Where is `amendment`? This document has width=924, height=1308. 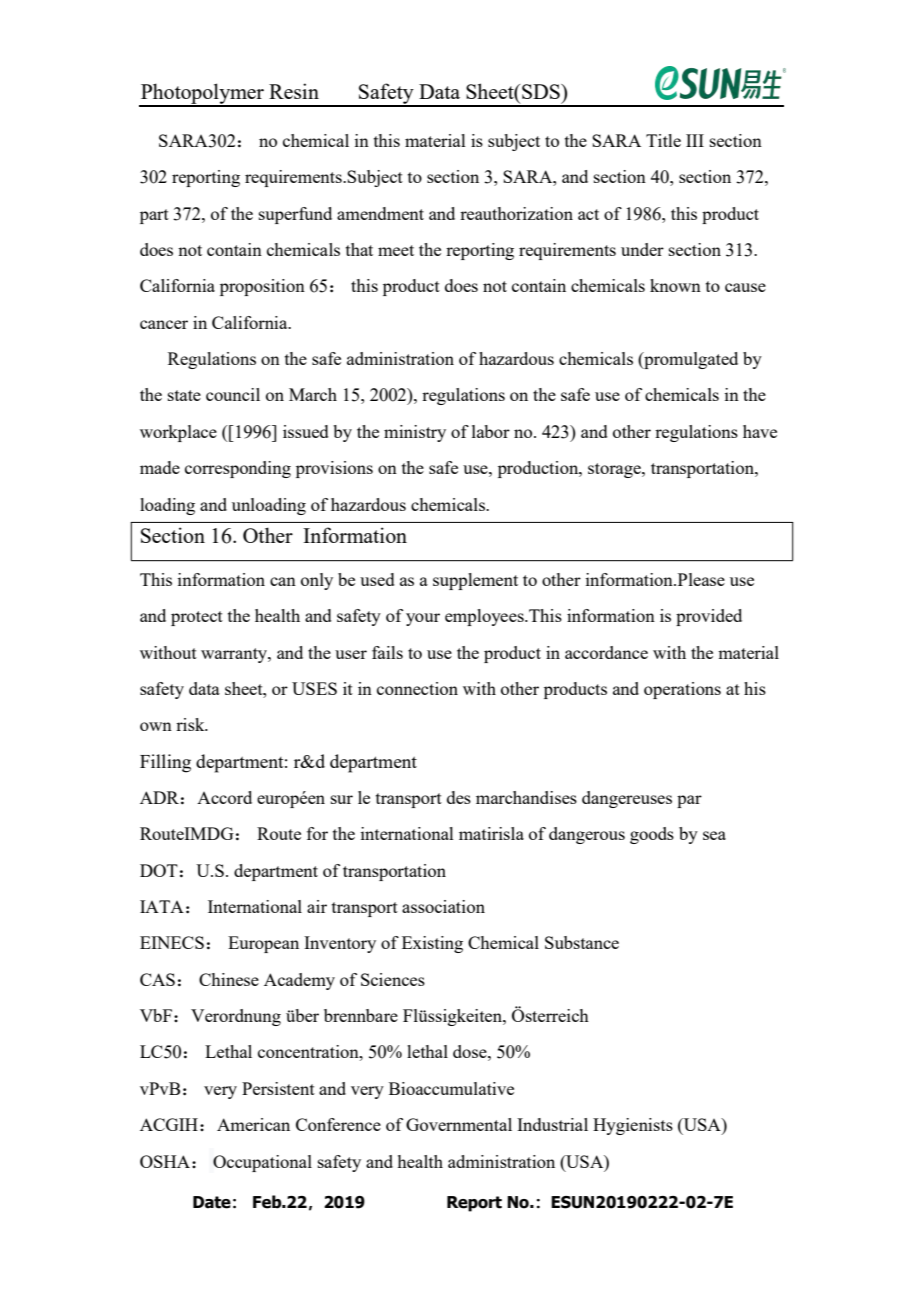 amendment is located at coordinates (380, 213).
